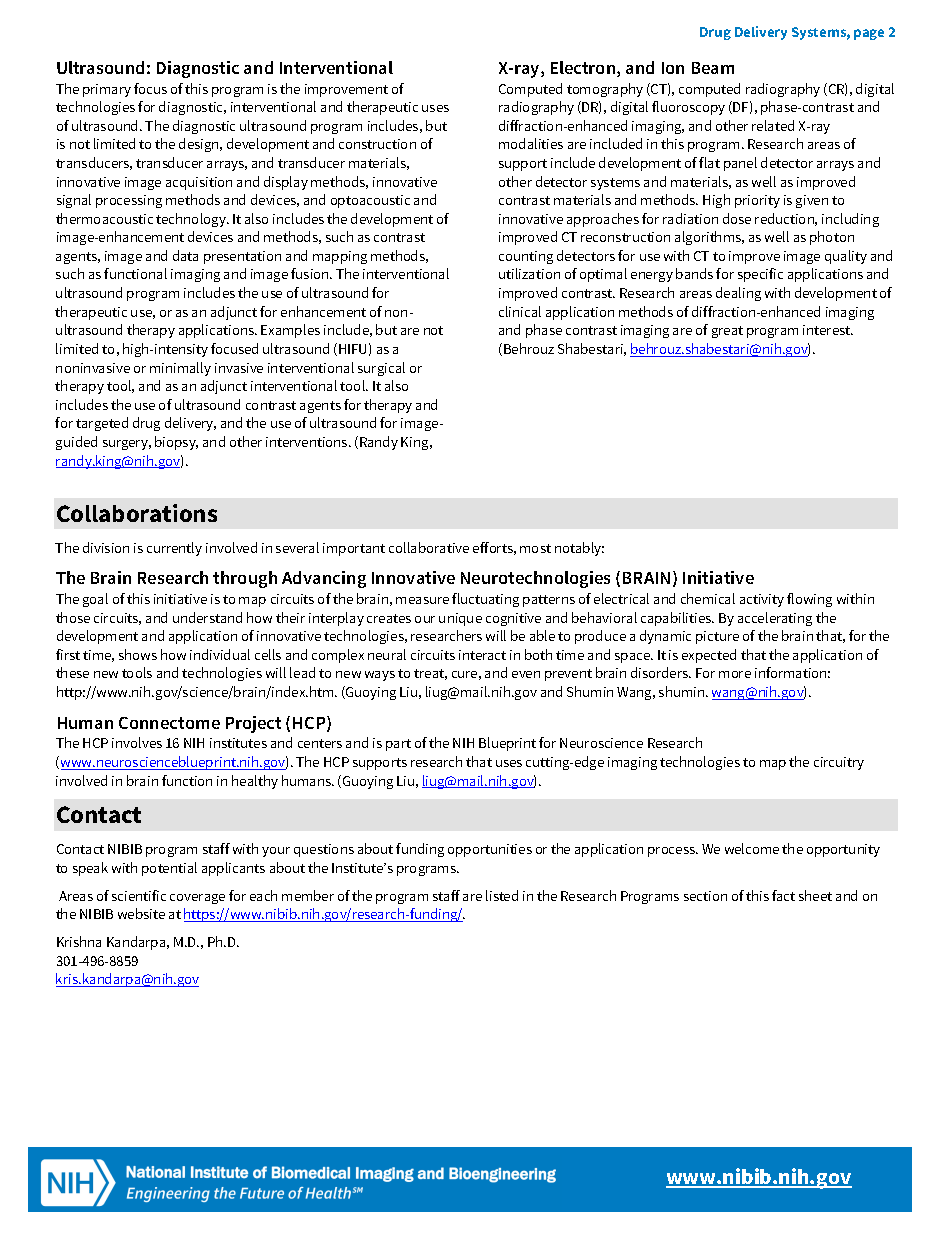  Describe the element at coordinates (584, 69) in the page. I see `Electron` at that location.
